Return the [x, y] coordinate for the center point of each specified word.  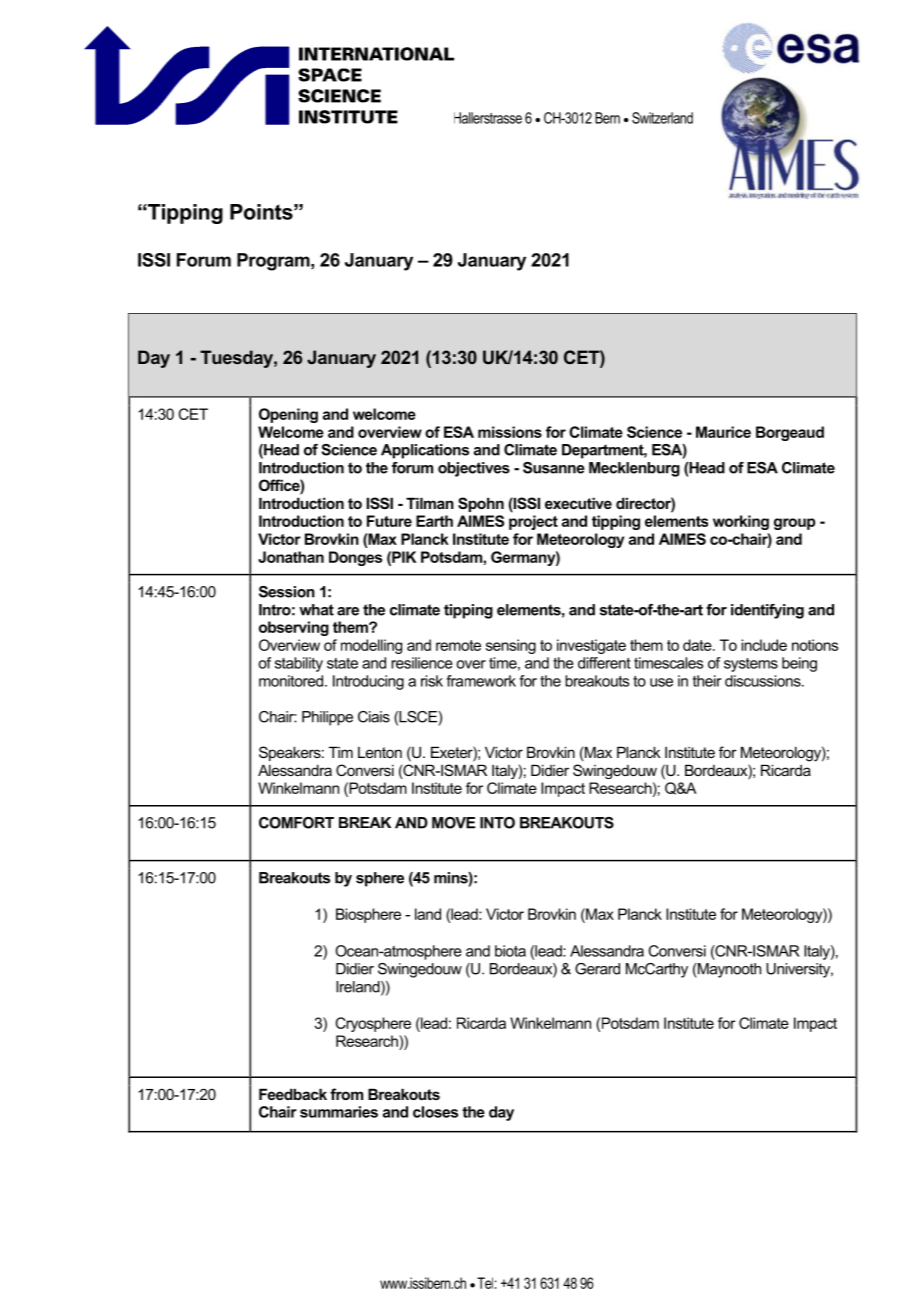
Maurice [723, 432]
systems [751, 665]
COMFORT [296, 823]
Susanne [554, 468]
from [346, 1094]
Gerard [597, 969]
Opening [288, 415]
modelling [371, 646]
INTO [497, 823]
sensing [511, 646]
